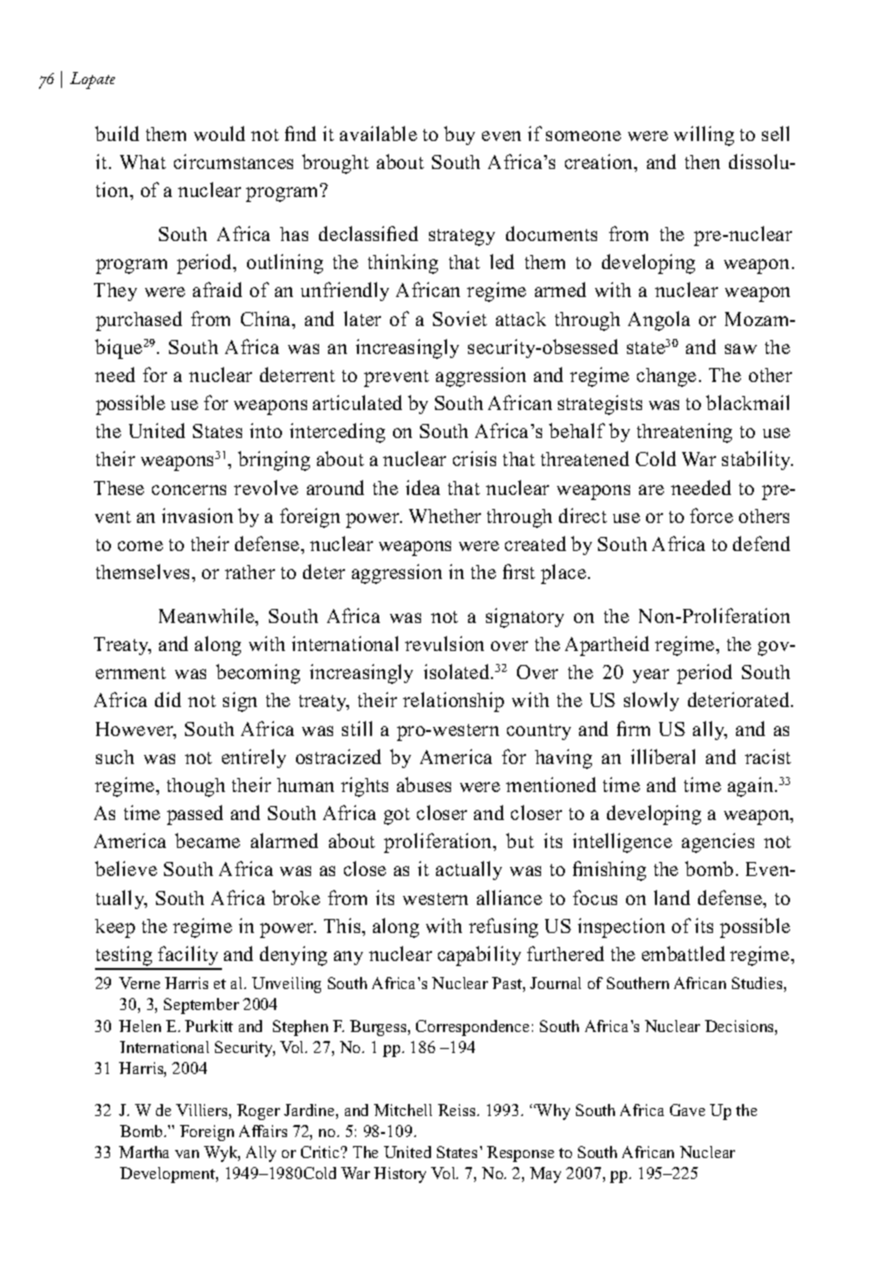  Describe the element at coordinates (207, 615) in the page. I see `Meanwhile` at that location.
